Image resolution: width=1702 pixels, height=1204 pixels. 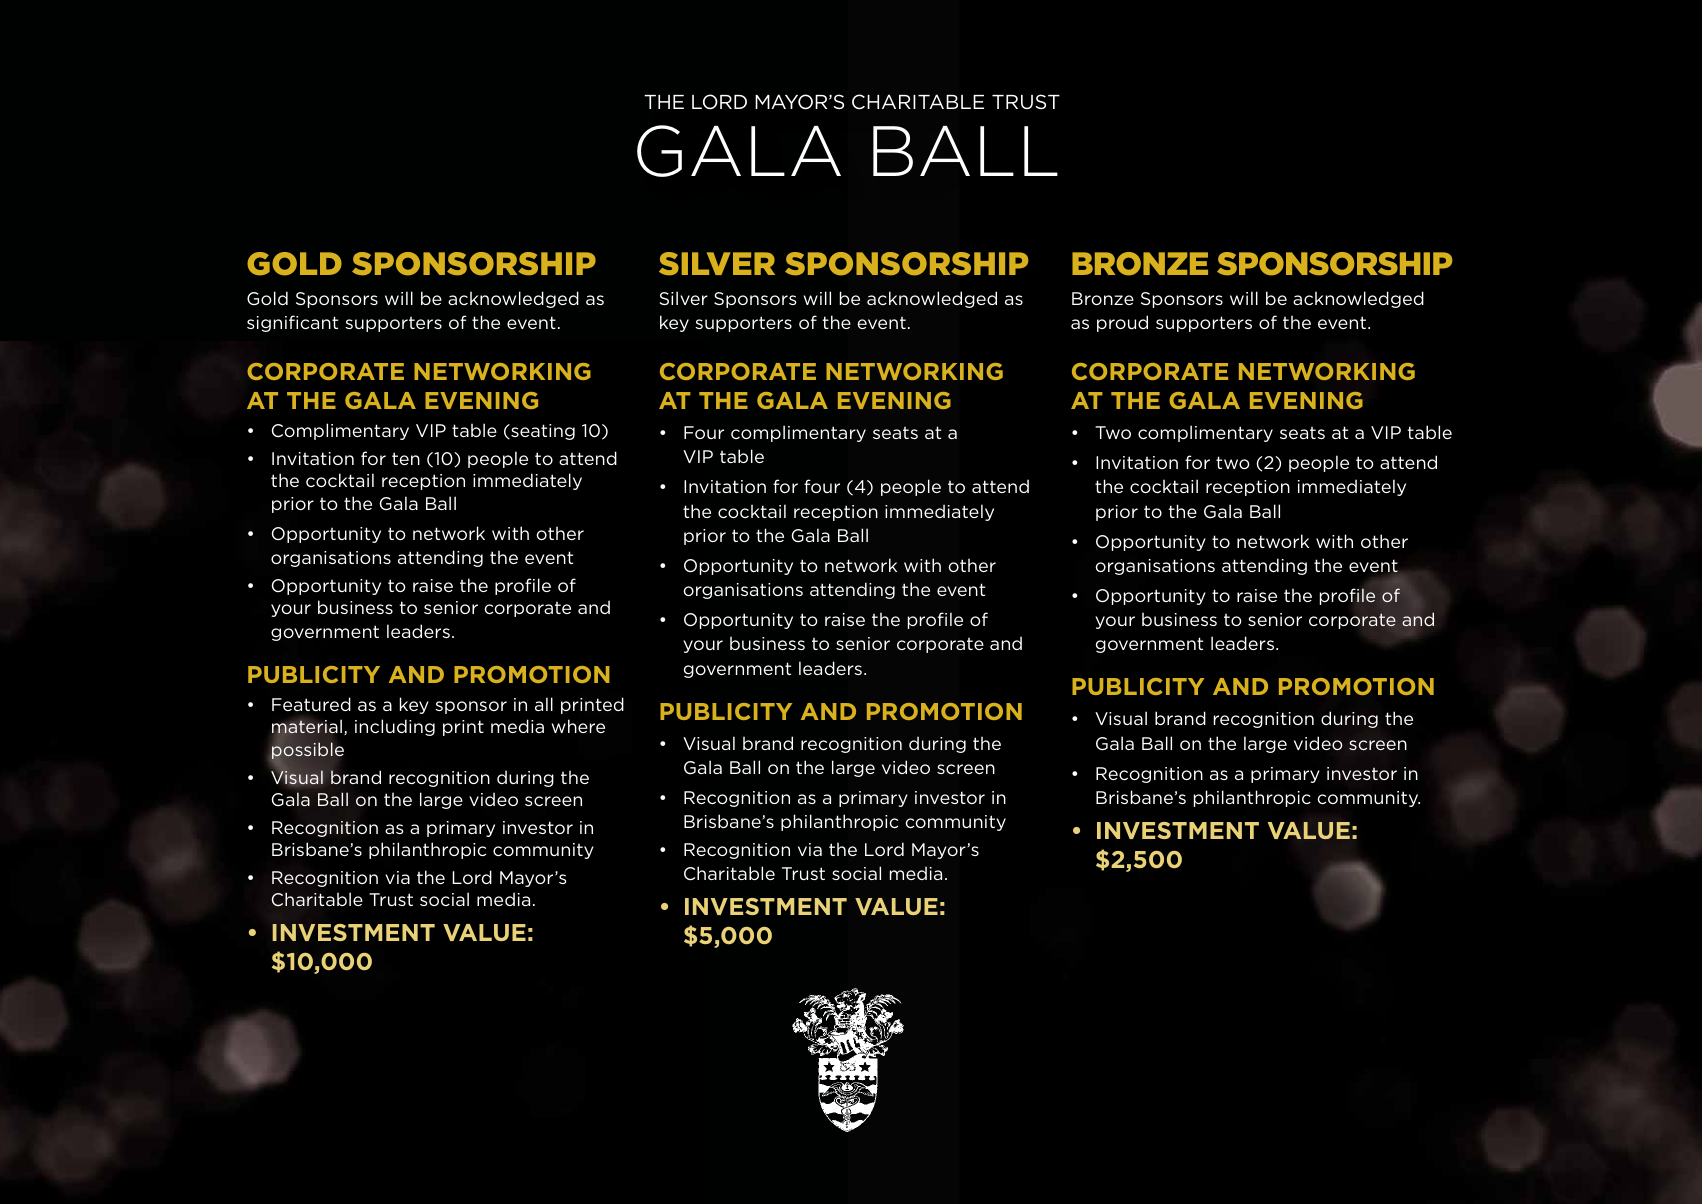 What do you see at coordinates (1122, 323) in the page?
I see `proud` at bounding box center [1122, 323].
